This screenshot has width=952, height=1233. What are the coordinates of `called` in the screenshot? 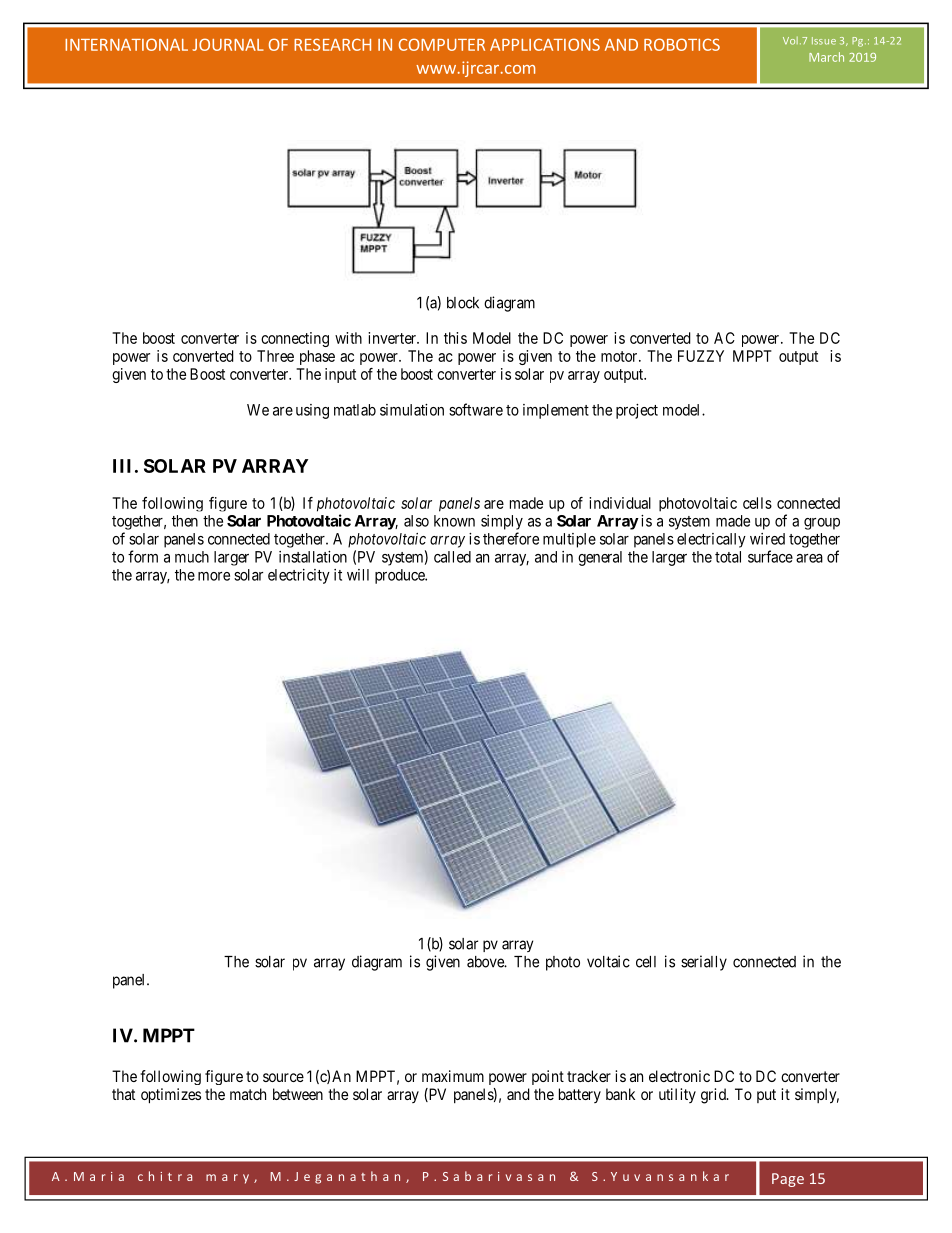 It's located at (452, 557).
